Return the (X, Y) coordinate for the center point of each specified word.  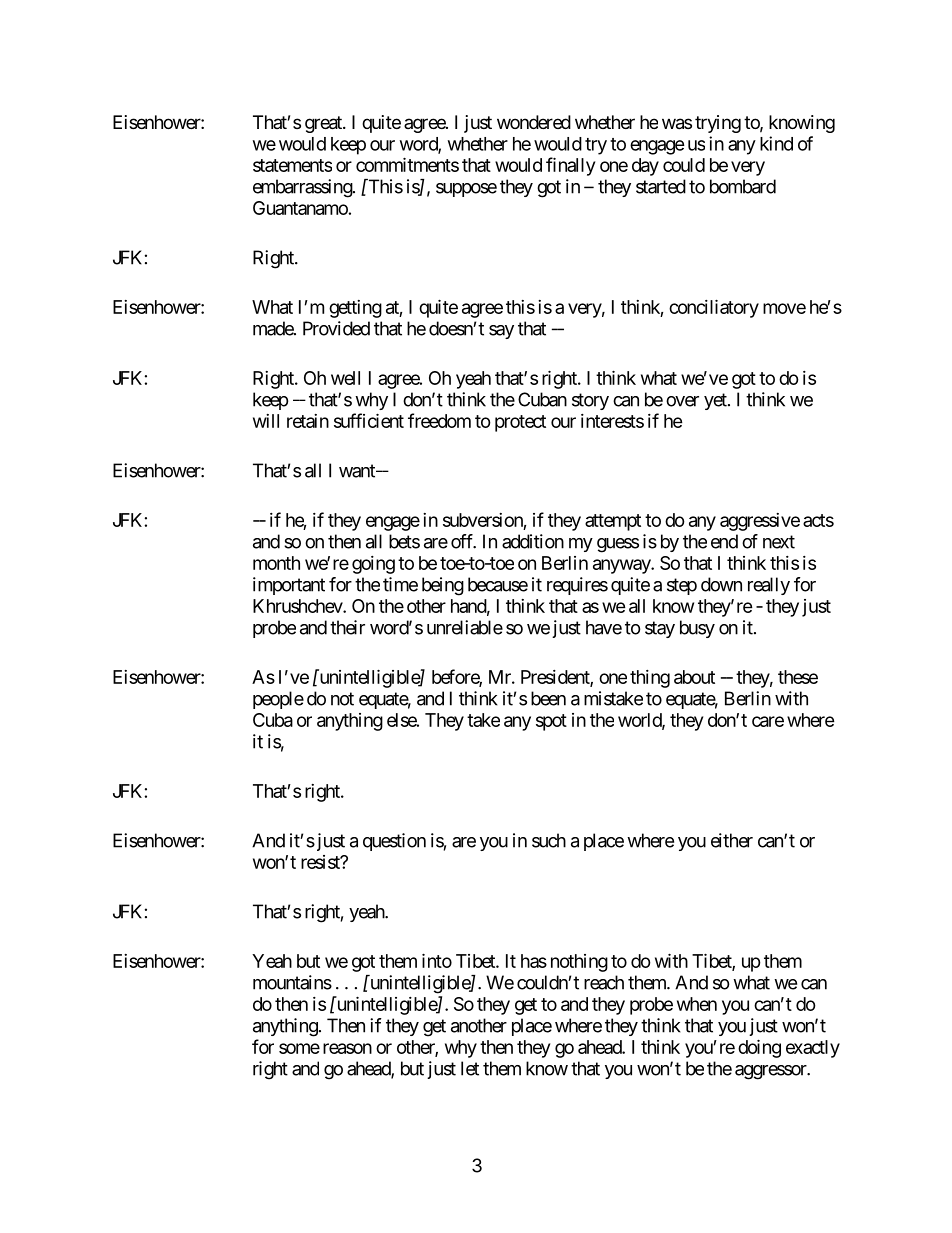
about (694, 677)
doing (759, 1048)
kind (776, 143)
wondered (534, 122)
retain (308, 421)
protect (520, 423)
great (324, 124)
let (470, 1068)
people (278, 700)
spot (551, 722)
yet (716, 401)
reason (347, 1048)
